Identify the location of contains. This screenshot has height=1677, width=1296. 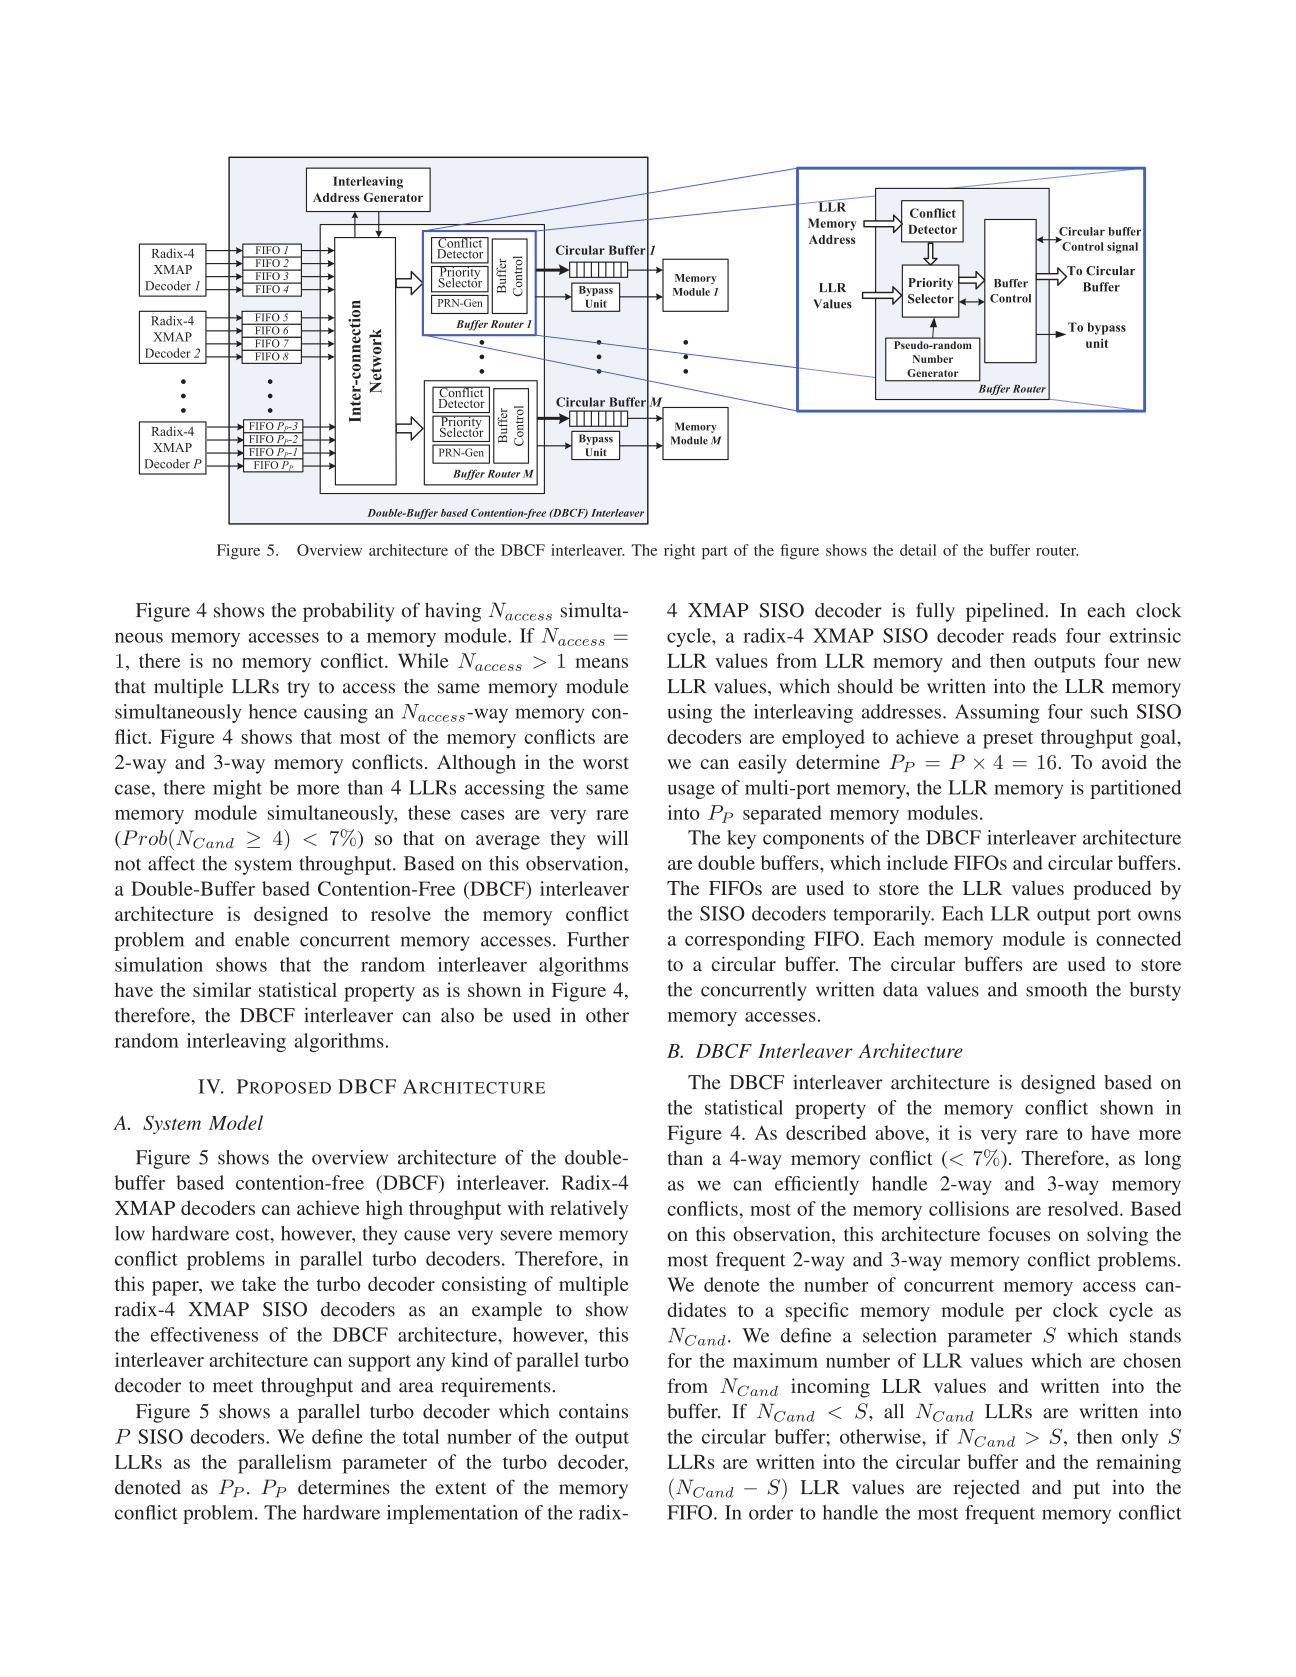
(593, 1411).
